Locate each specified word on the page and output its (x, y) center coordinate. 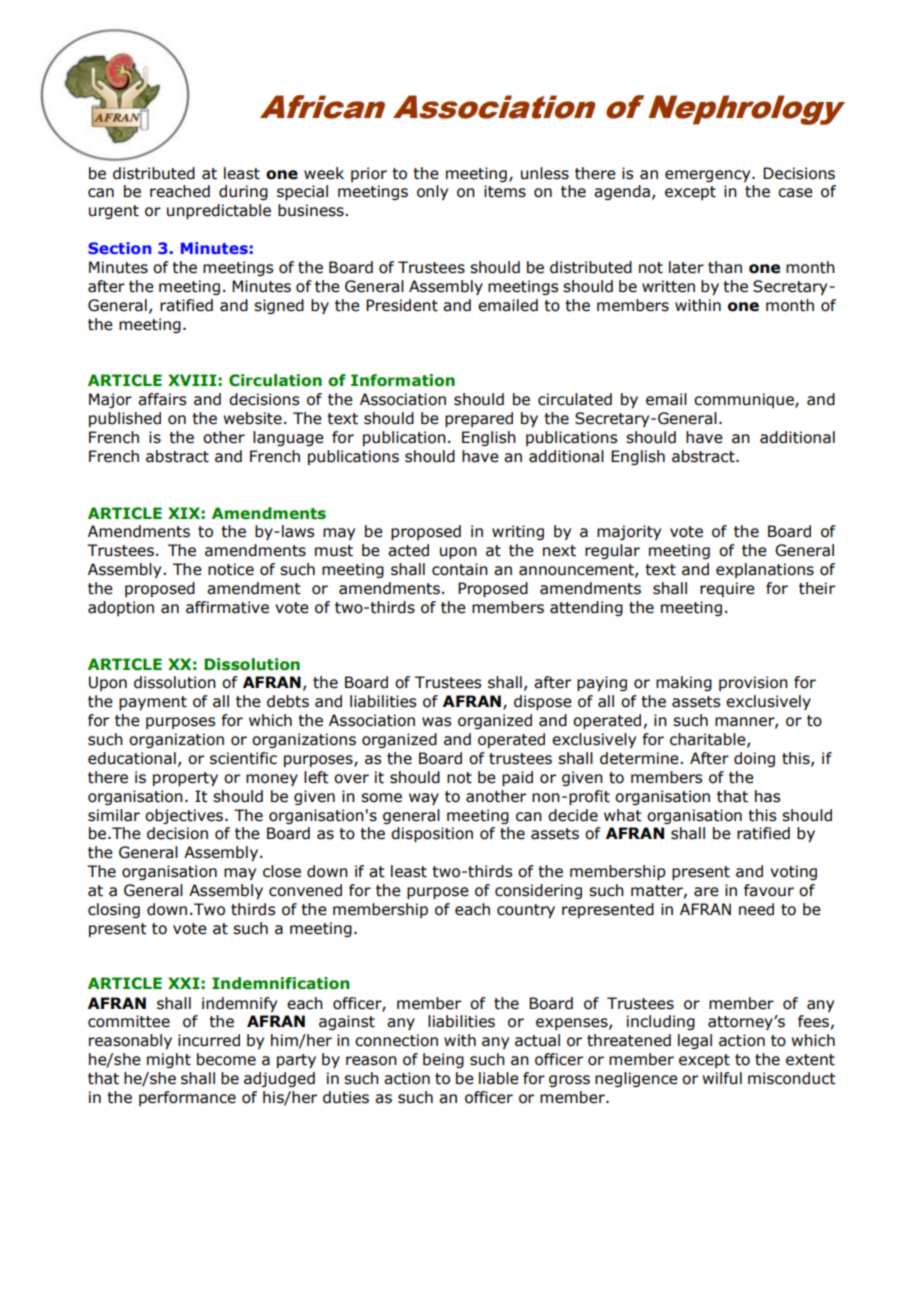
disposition (432, 834)
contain (460, 569)
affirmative (227, 607)
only (432, 192)
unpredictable (219, 211)
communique (745, 400)
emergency (709, 176)
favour (769, 890)
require (727, 589)
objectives (184, 816)
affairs (162, 399)
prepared (479, 419)
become (226, 1059)
